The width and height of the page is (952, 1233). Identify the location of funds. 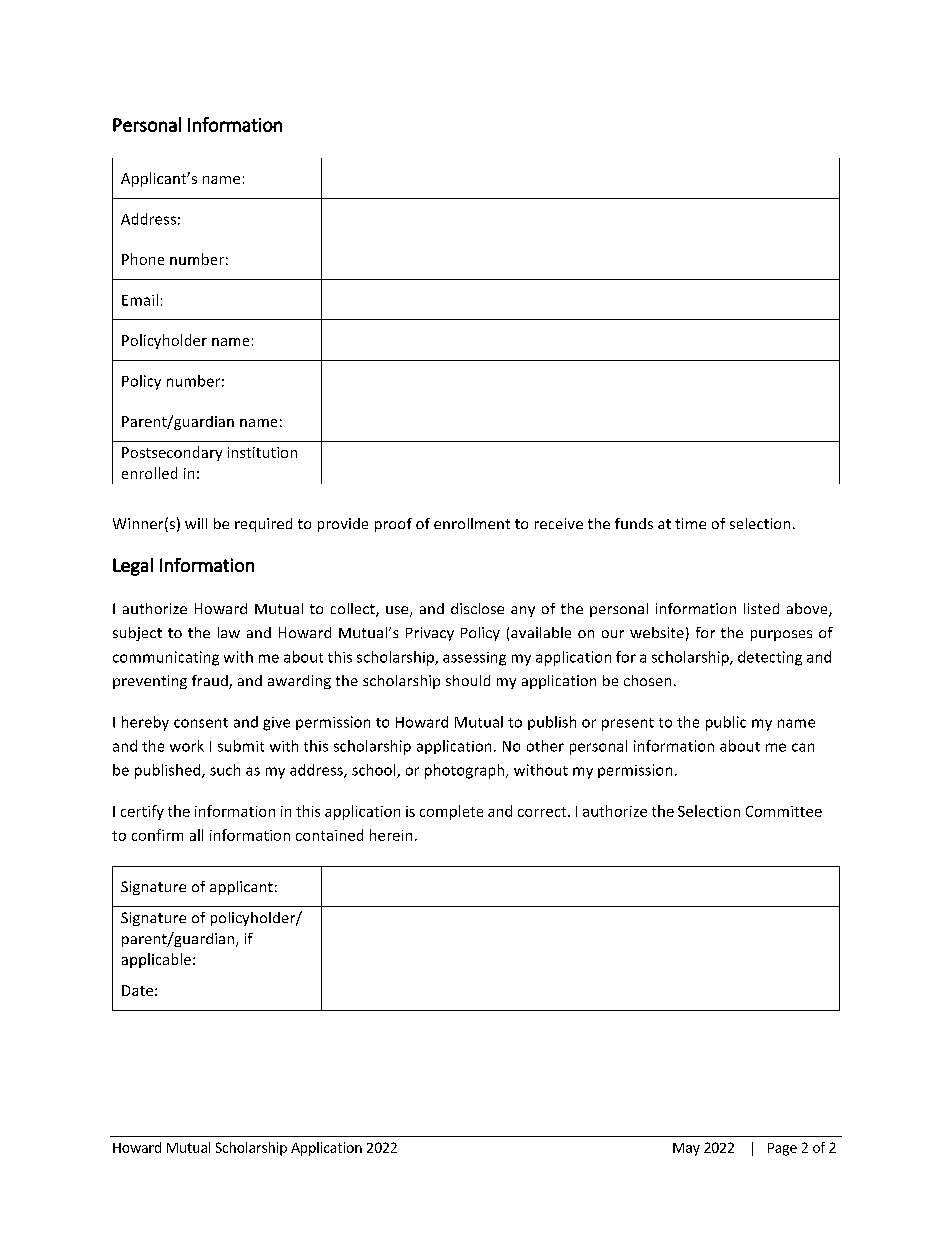
(634, 523).
